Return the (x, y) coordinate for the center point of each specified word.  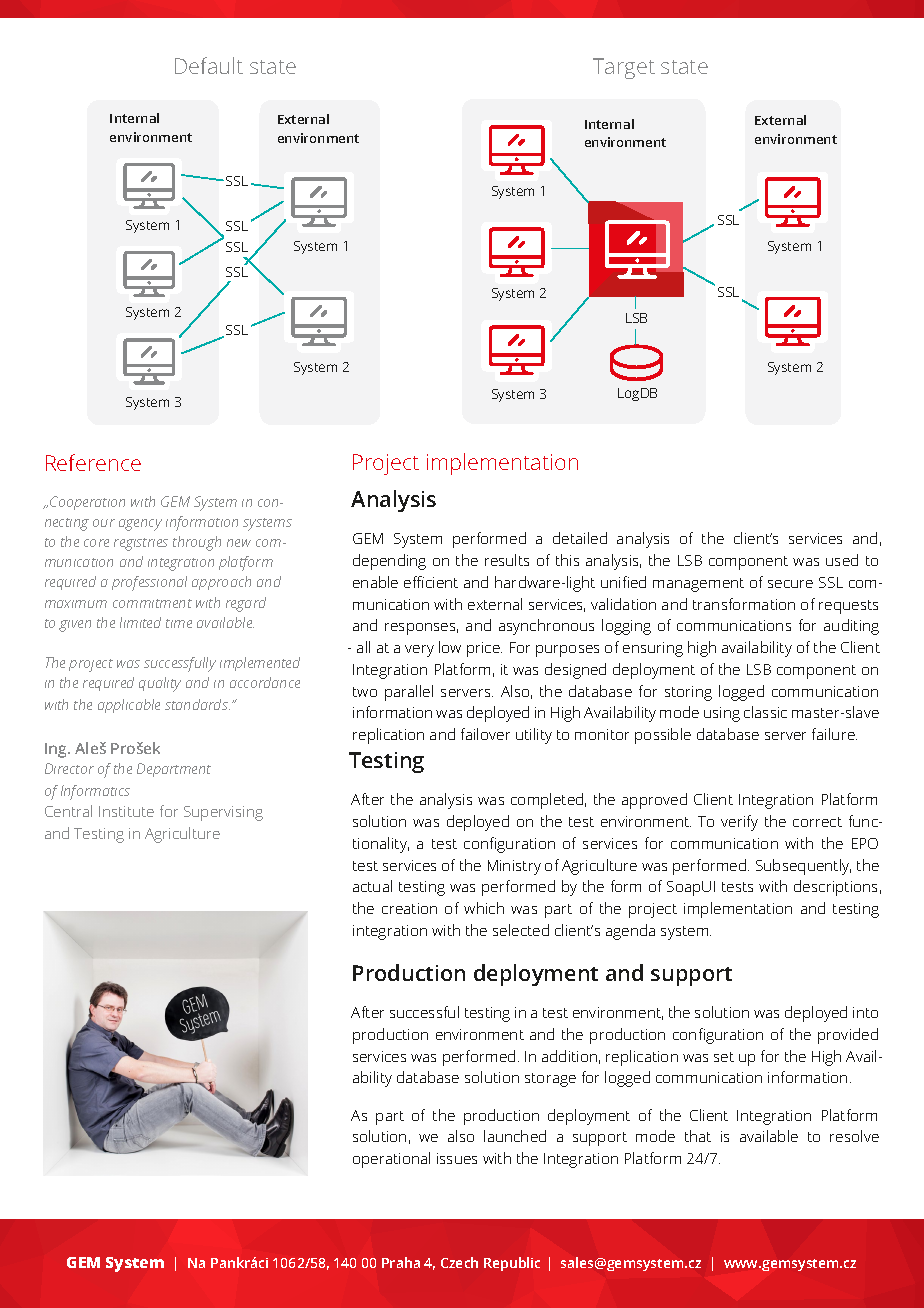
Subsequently (803, 867)
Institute (126, 811)
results (507, 560)
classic (765, 712)
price (484, 649)
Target (624, 68)
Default (209, 65)
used (842, 560)
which (484, 908)
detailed (580, 538)
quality (160, 684)
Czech (459, 1262)
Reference (93, 462)
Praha (401, 1262)
